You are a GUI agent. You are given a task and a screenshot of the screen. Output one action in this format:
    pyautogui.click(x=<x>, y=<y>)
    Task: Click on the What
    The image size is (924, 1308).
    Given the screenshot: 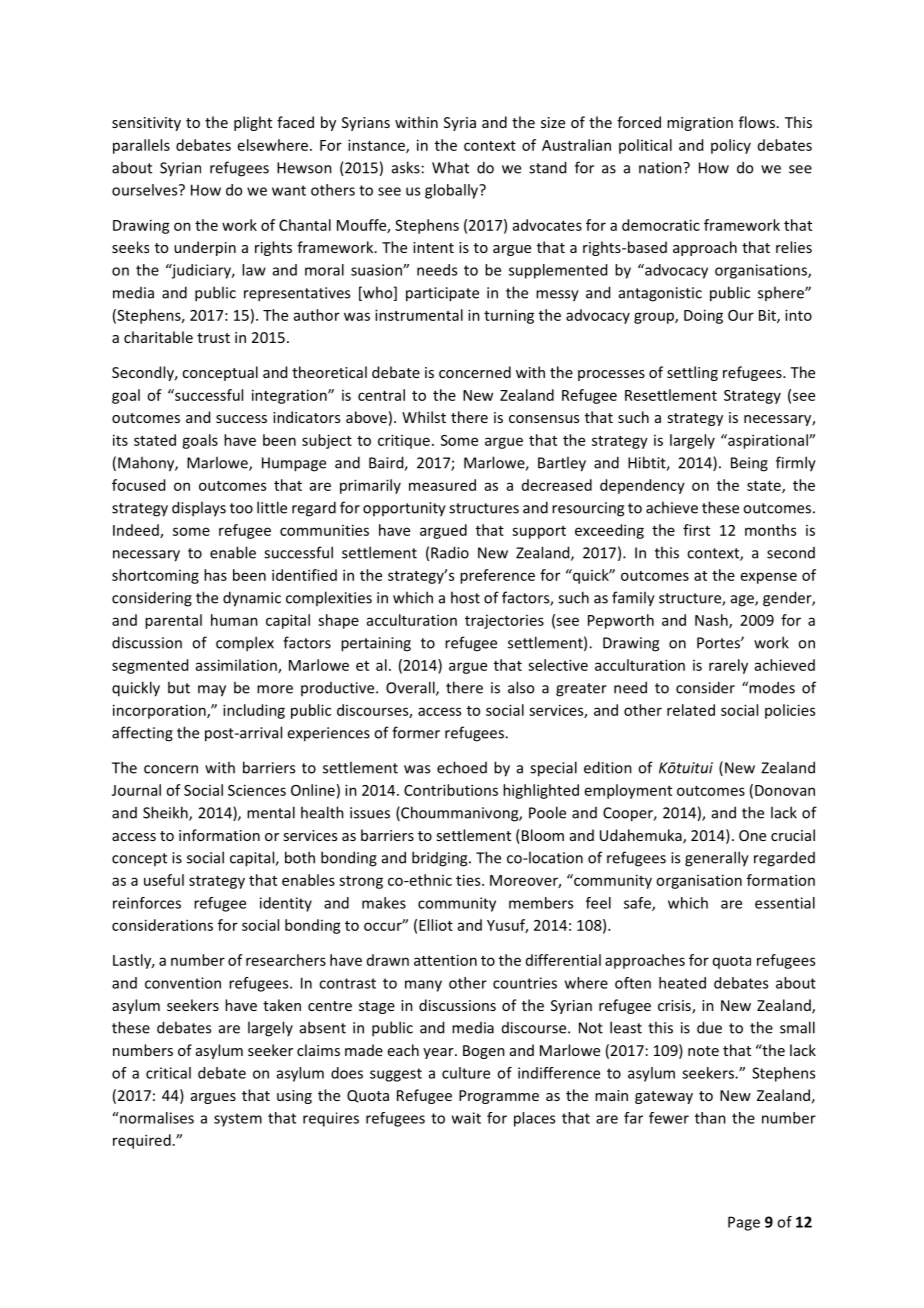 What is the action you would take?
    pyautogui.click(x=450, y=167)
